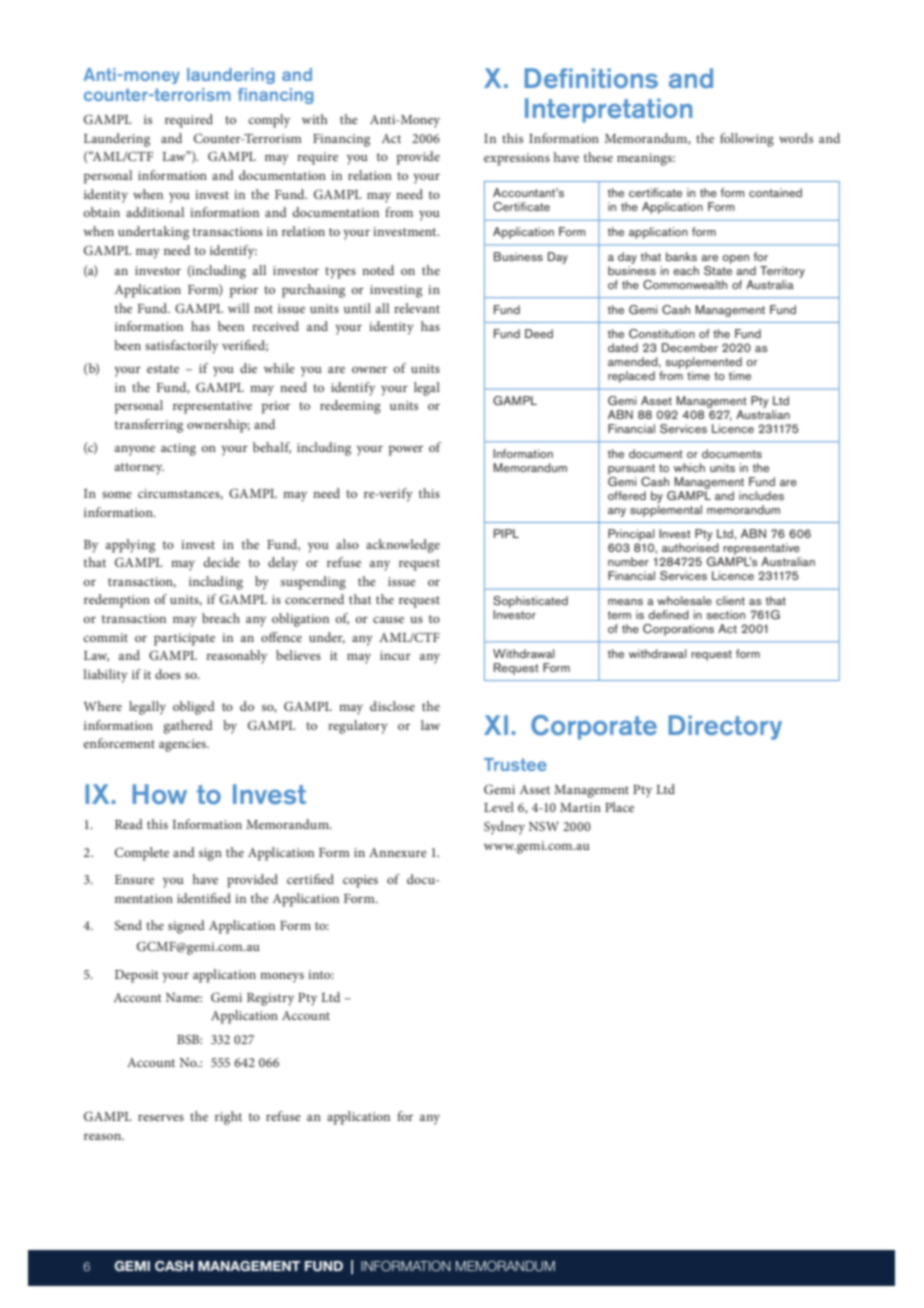 Image resolution: width=924 pixels, height=1308 pixels. I want to click on expressions, so click(517, 159).
